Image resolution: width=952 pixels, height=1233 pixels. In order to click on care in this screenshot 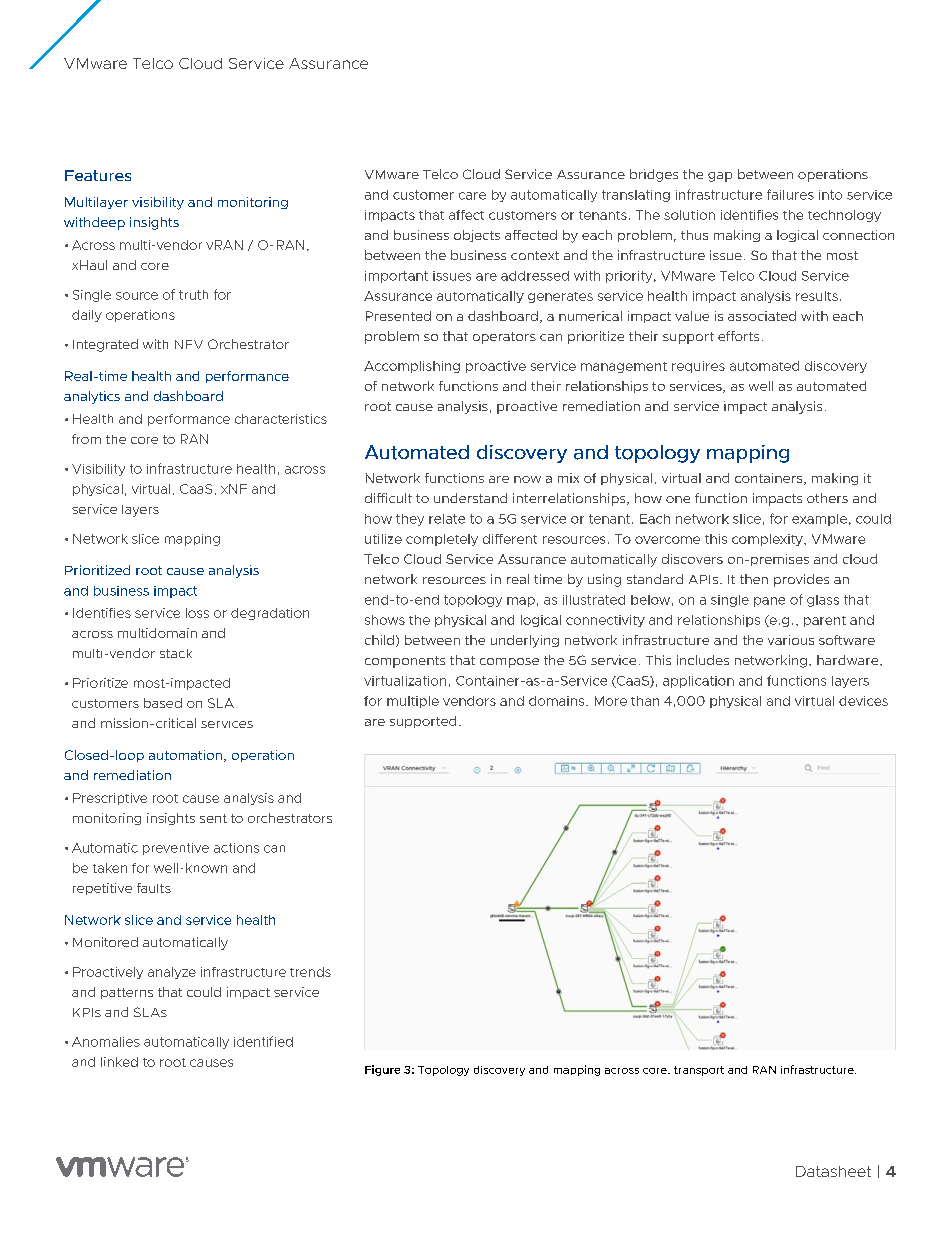, I will do `click(472, 196)`.
